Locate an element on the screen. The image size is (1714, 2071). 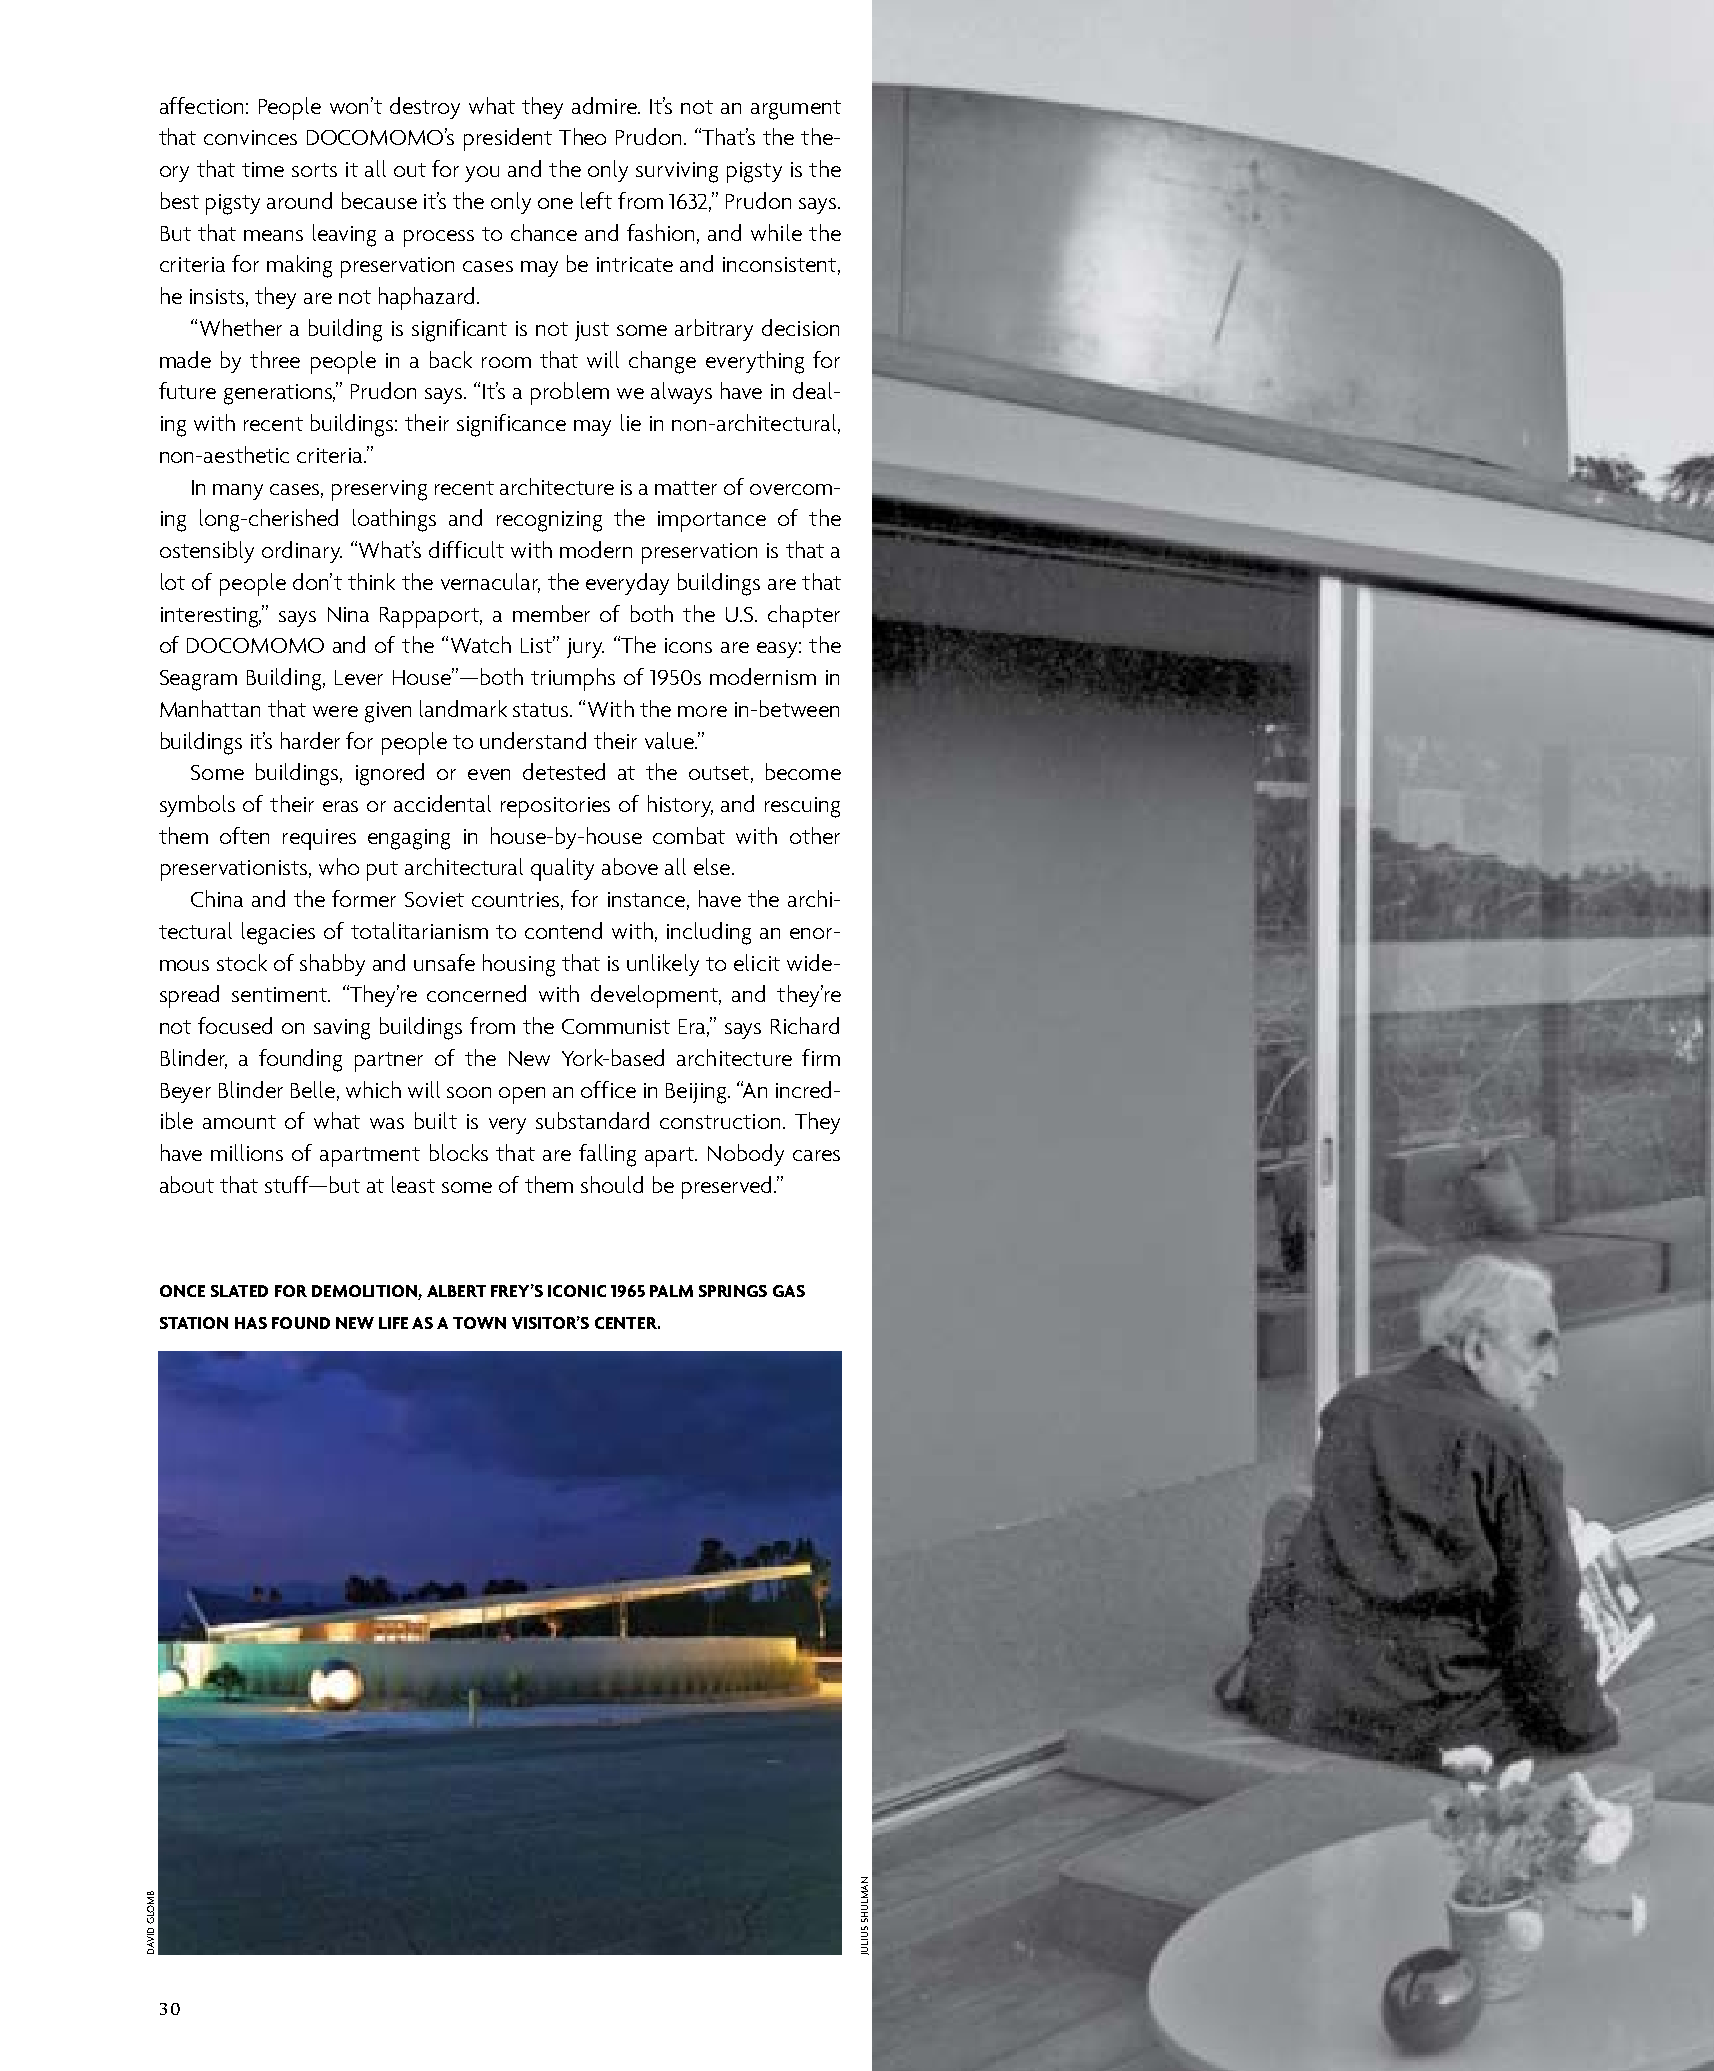
three is located at coordinates (275, 359).
